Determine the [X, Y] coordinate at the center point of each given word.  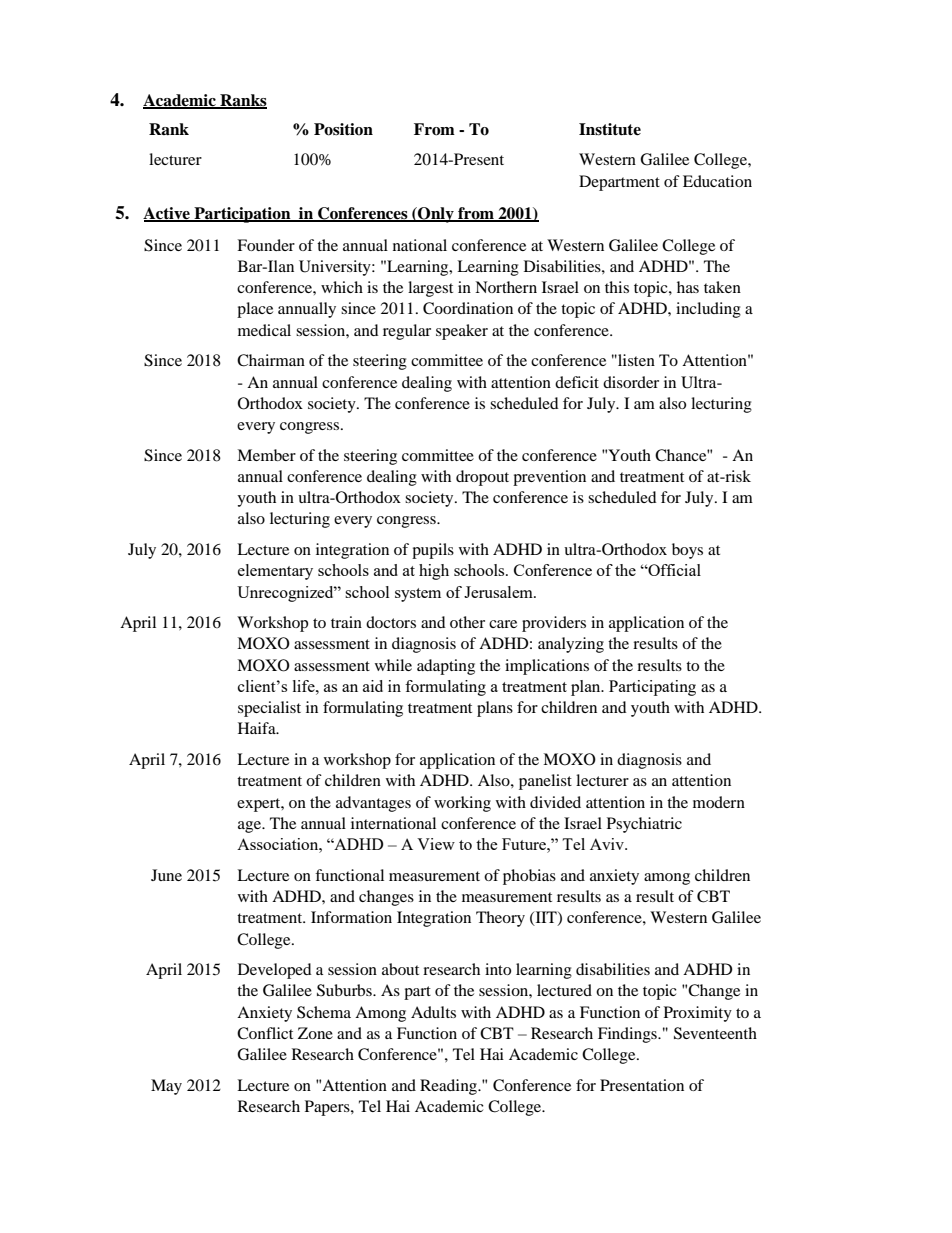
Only [436, 215]
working [462, 804]
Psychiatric [644, 825]
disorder [631, 382]
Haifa [258, 728]
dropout [482, 478]
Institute [610, 129]
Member [266, 455]
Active [167, 214]
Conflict [265, 1033]
